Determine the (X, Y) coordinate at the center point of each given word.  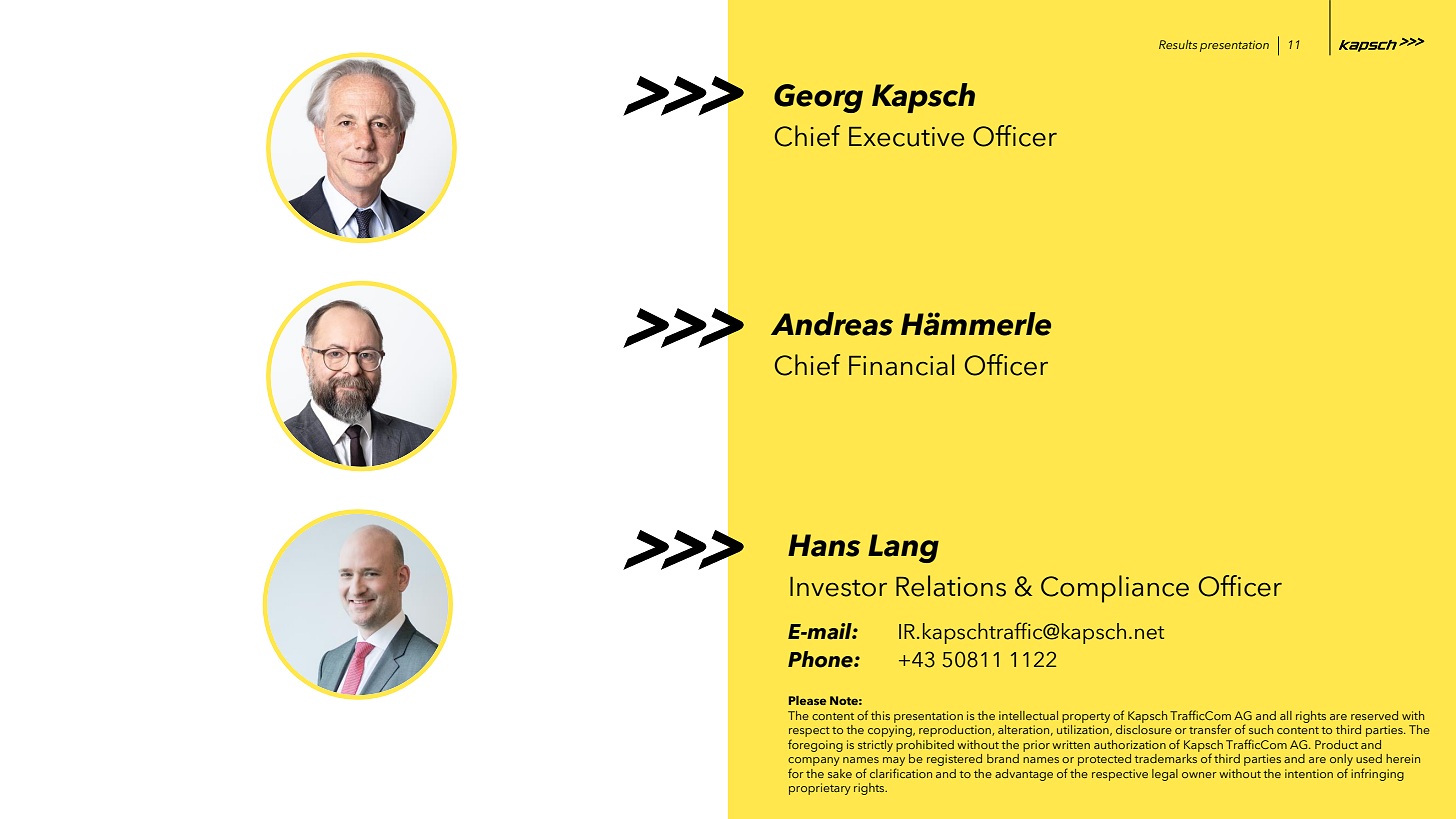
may (894, 763)
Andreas (832, 324)
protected (1104, 760)
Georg (818, 98)
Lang (903, 548)
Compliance (1115, 589)
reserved (1374, 715)
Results (1178, 44)
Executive (906, 137)
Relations (951, 586)
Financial (901, 365)
